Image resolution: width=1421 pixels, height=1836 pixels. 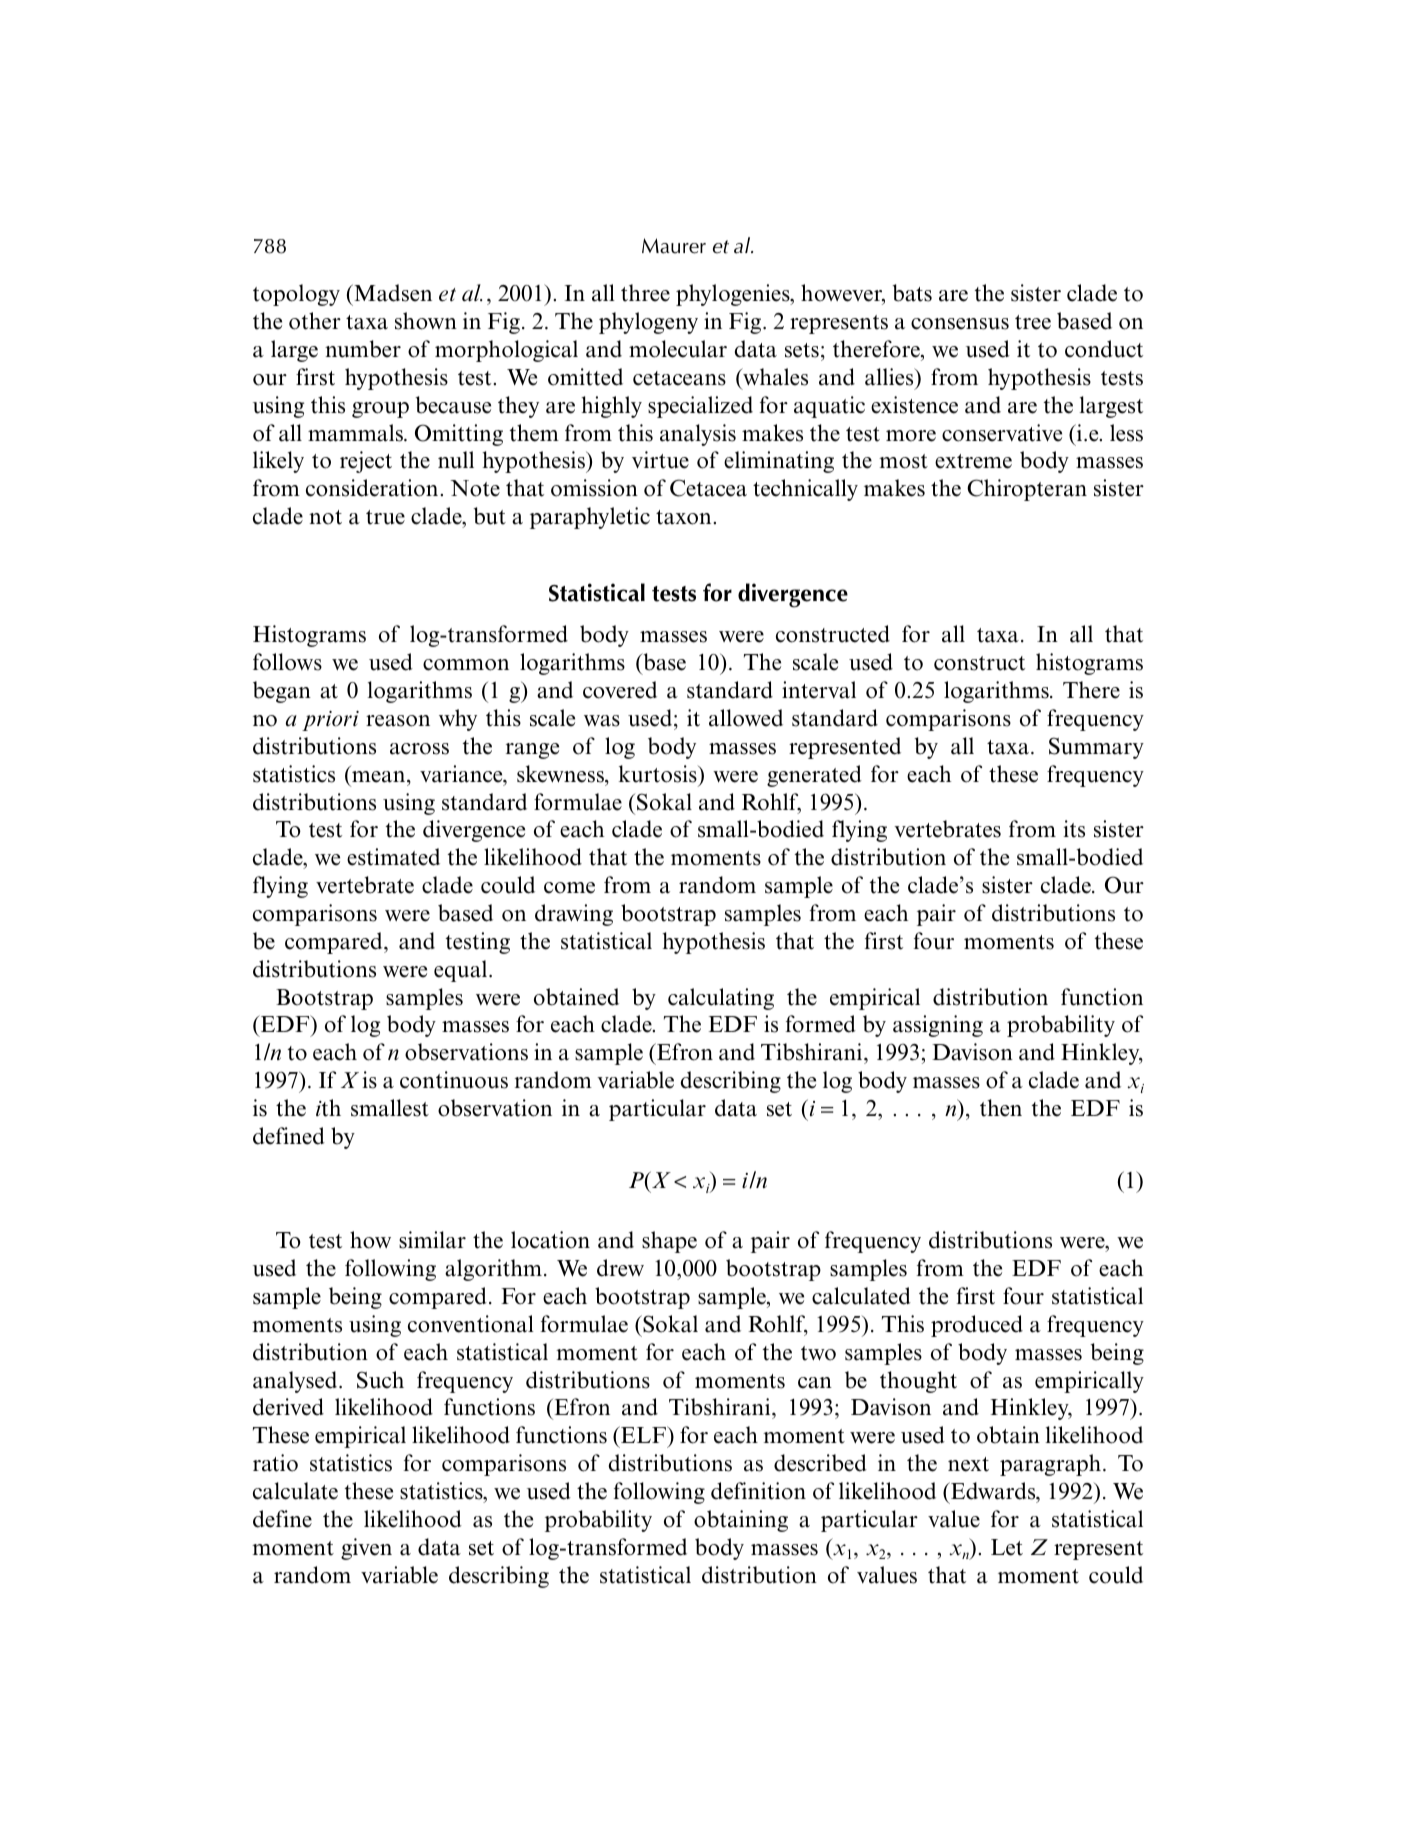 I want to click on true, so click(x=385, y=517).
